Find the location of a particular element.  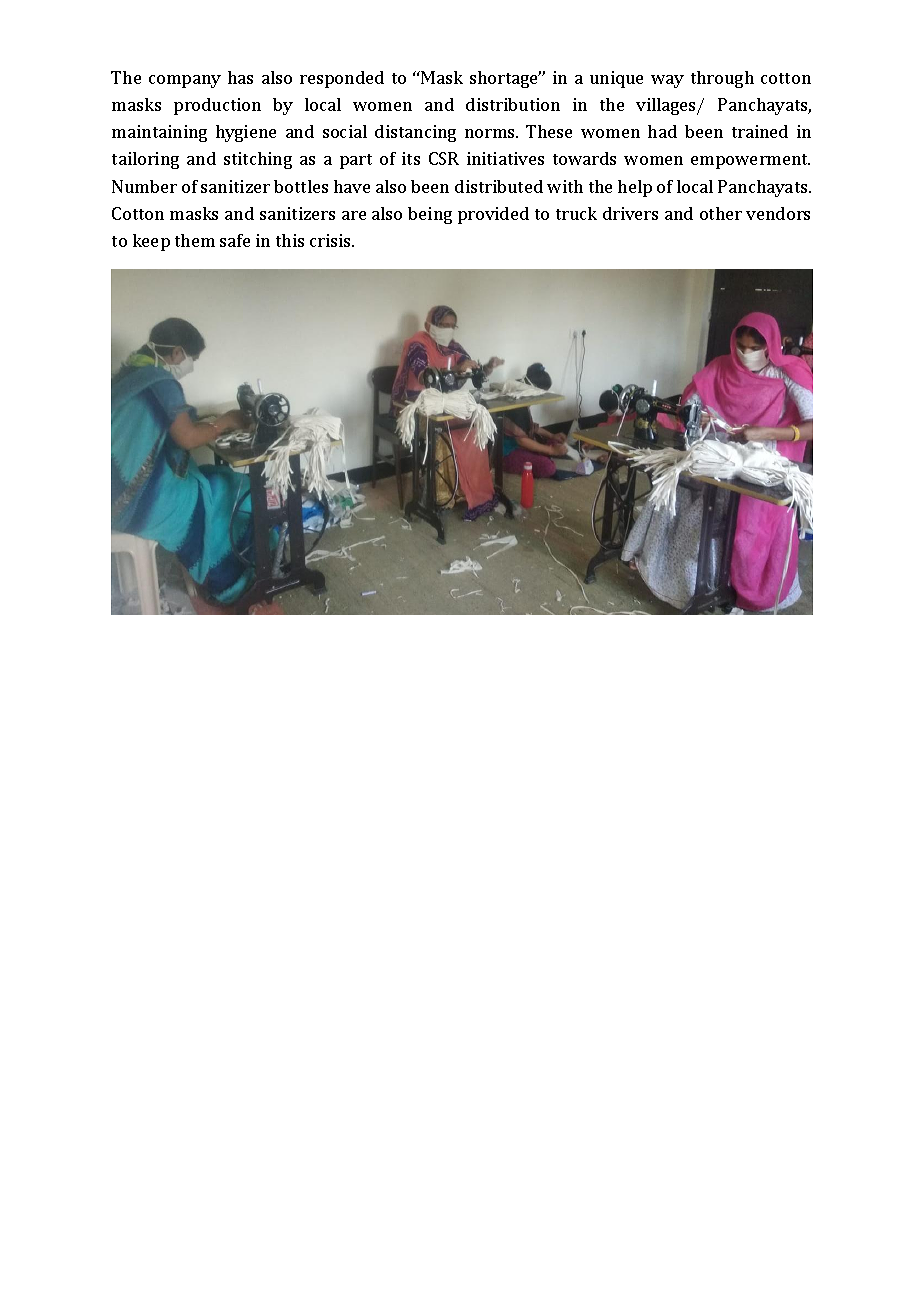

Number is located at coordinates (144, 186).
